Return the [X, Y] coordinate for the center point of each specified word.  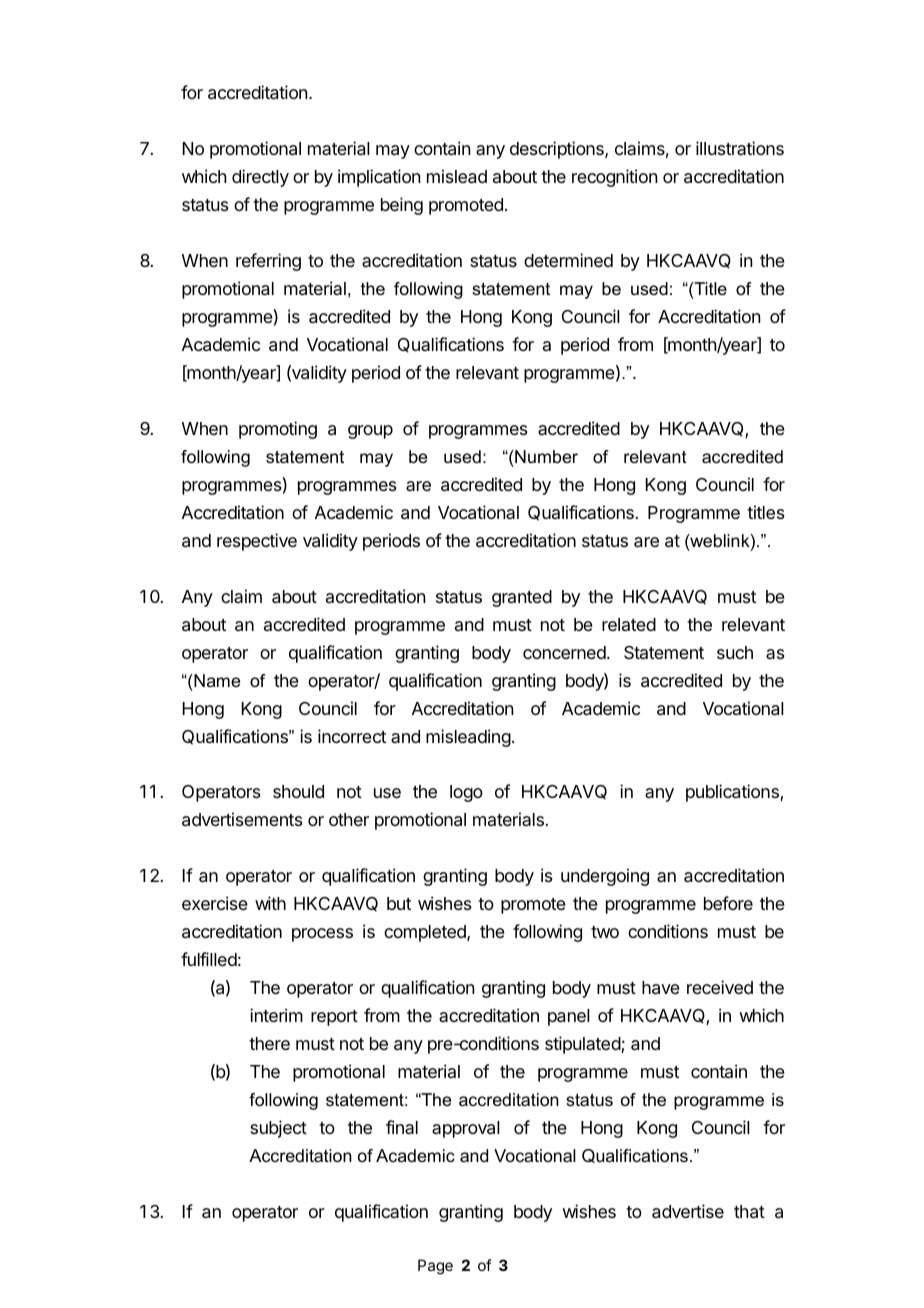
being [402, 206]
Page [435, 1267]
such [735, 652]
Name [216, 680]
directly [260, 178]
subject [278, 1129]
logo [466, 793]
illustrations [740, 148]
